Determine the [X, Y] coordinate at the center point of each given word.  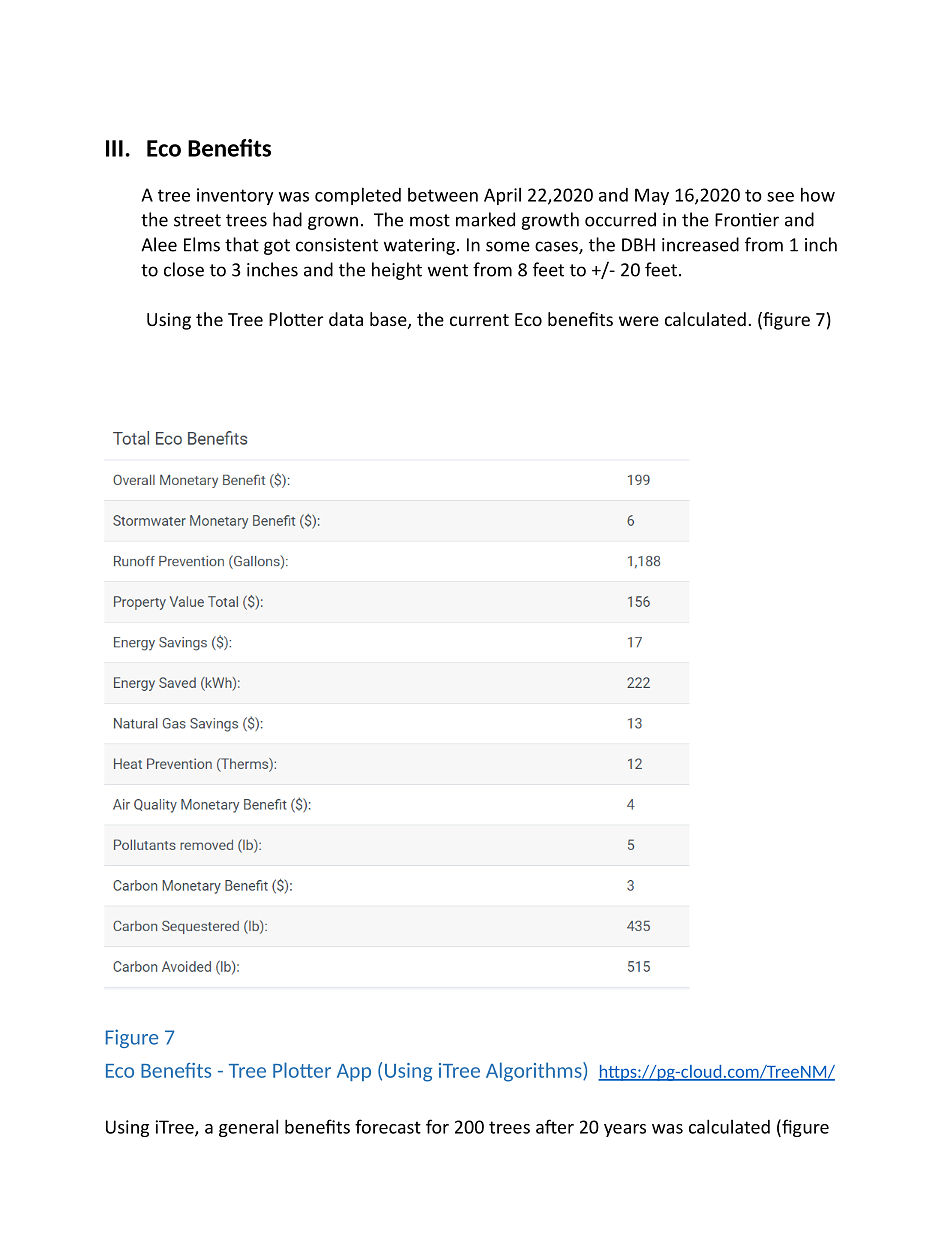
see [780, 197]
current [479, 320]
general [248, 1128]
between [443, 195]
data [346, 319]
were [639, 321]
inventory [235, 196]
